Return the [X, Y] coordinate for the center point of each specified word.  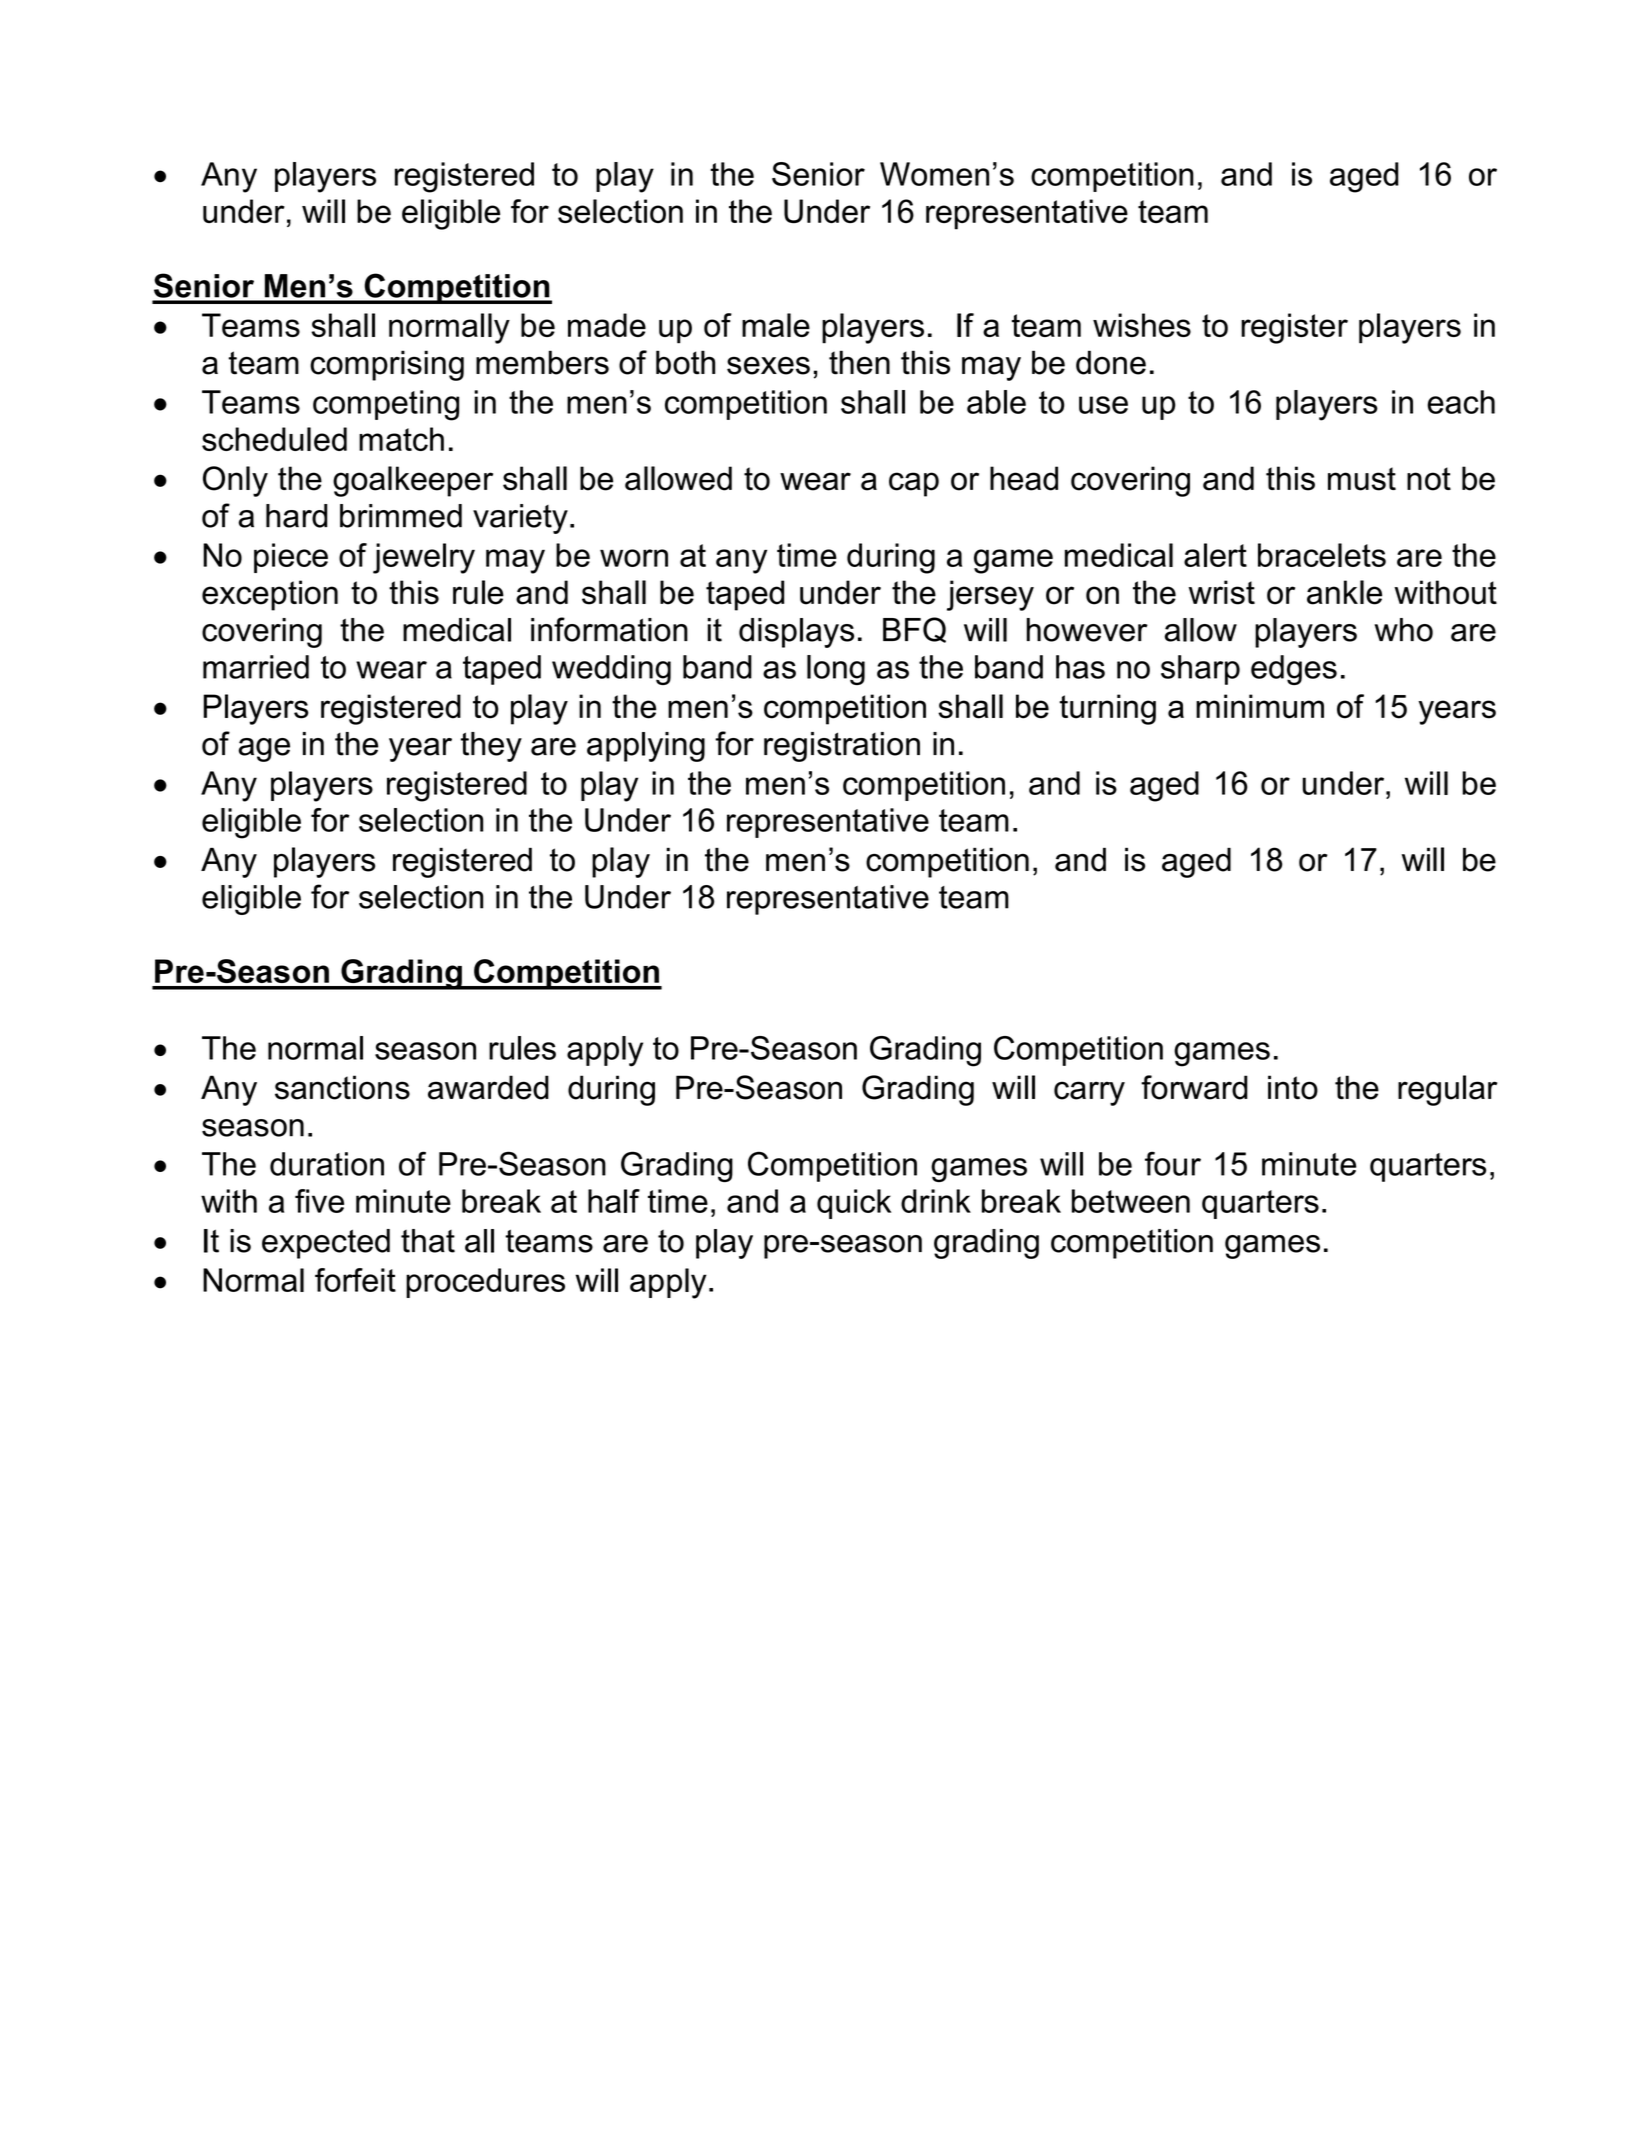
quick [854, 1204]
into [1293, 1087]
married [256, 667]
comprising [387, 365]
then [859, 362]
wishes [1142, 325]
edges [1294, 670]
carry [1089, 1093]
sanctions [342, 1087]
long [836, 670]
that [428, 1241]
